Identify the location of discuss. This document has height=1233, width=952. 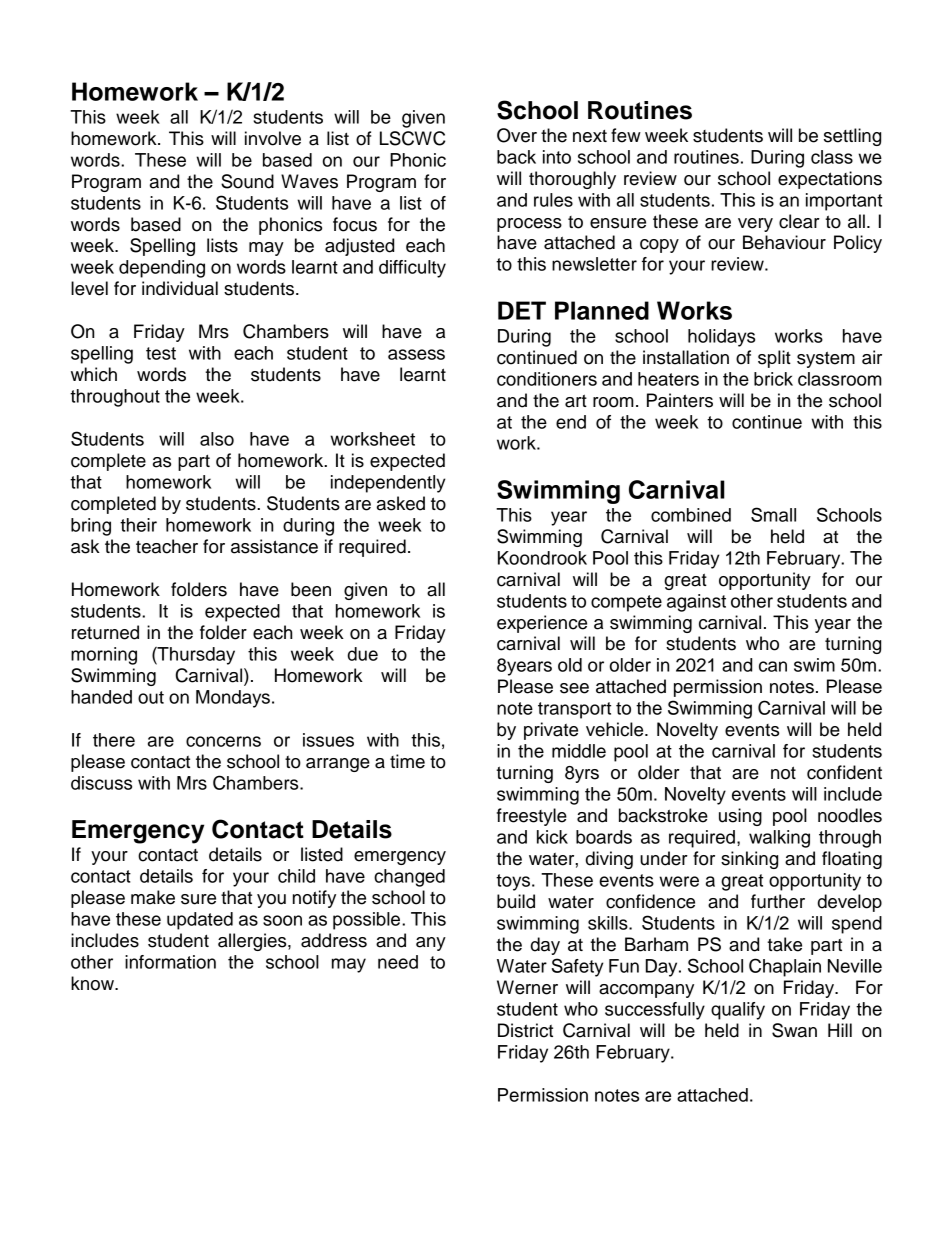
(101, 783).
